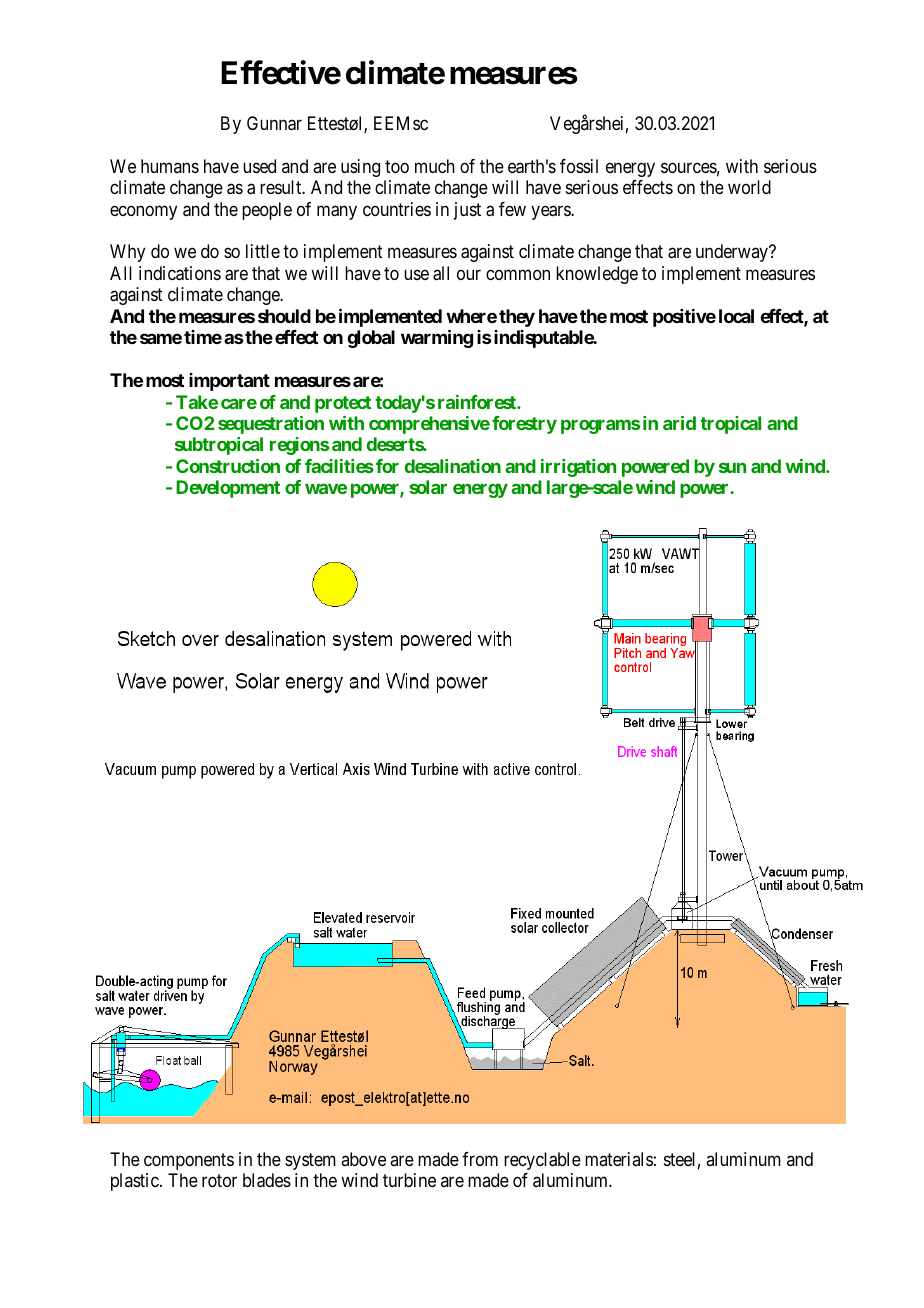 This screenshot has width=924, height=1308. I want to click on much, so click(435, 166).
